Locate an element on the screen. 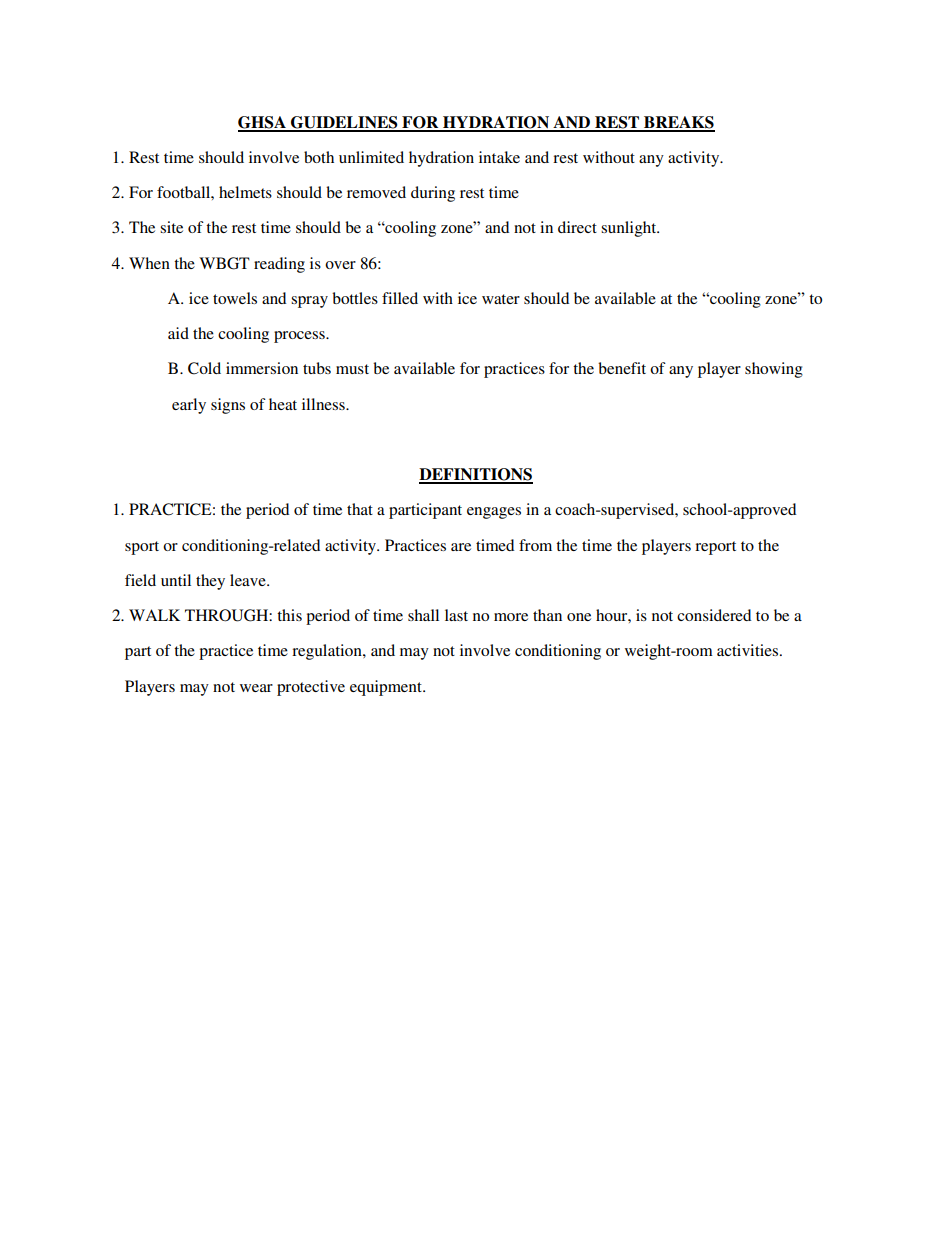 The height and width of the screenshot is (1233, 952). report is located at coordinates (715, 548).
